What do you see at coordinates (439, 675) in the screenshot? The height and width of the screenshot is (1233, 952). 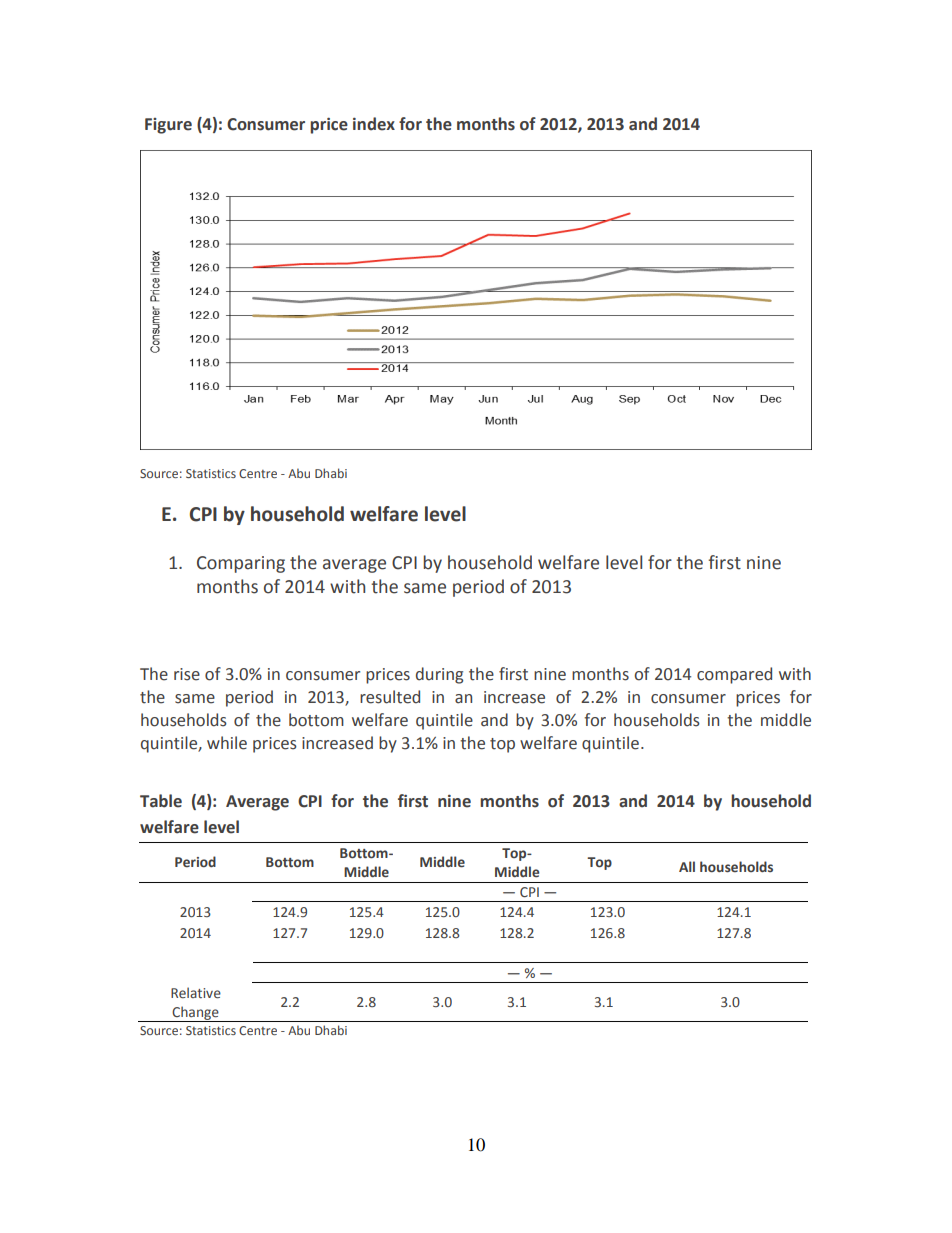 I see `during` at bounding box center [439, 675].
